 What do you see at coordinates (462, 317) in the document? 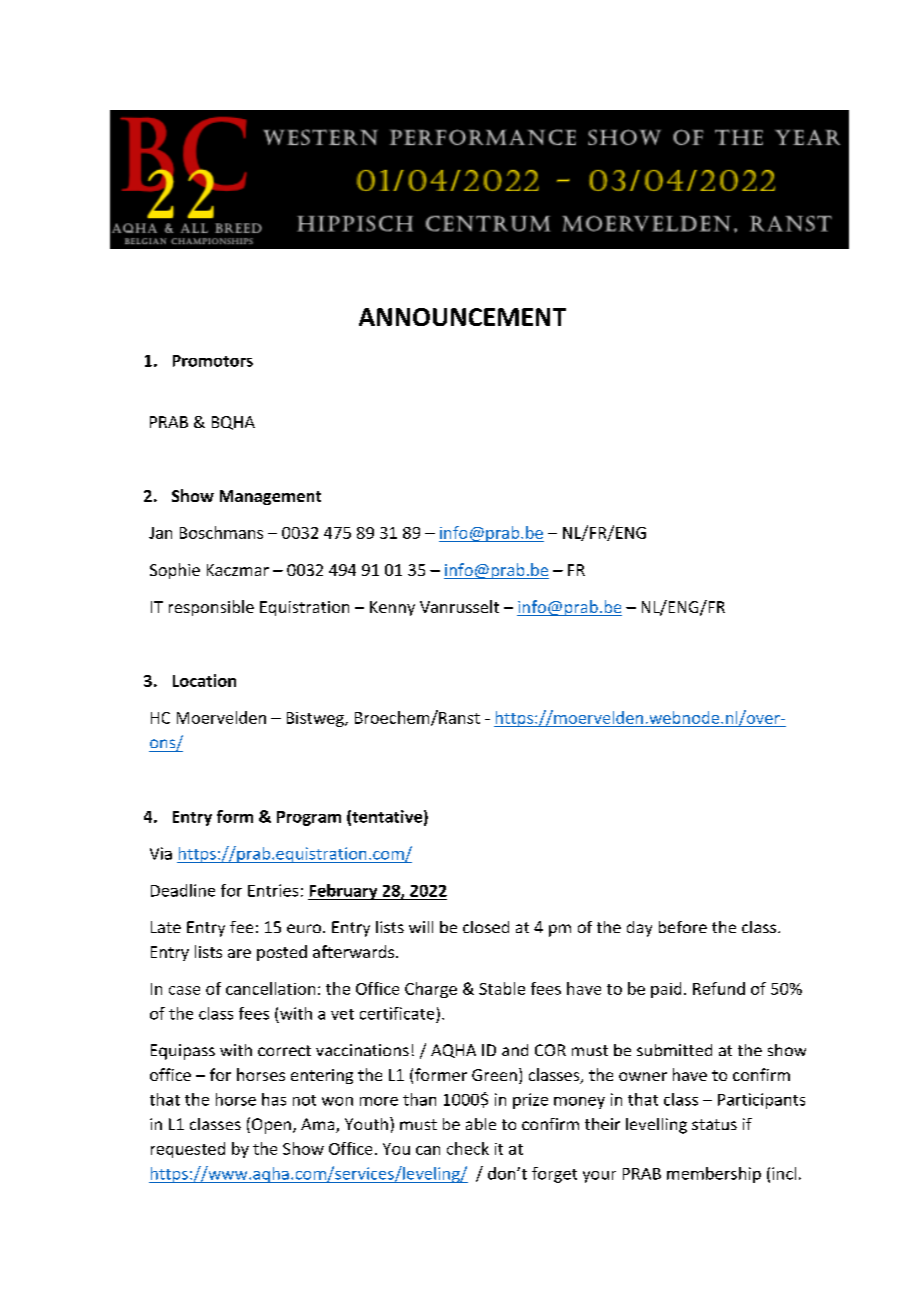
I see `ANNOUNCEMENT` at bounding box center [462, 317].
